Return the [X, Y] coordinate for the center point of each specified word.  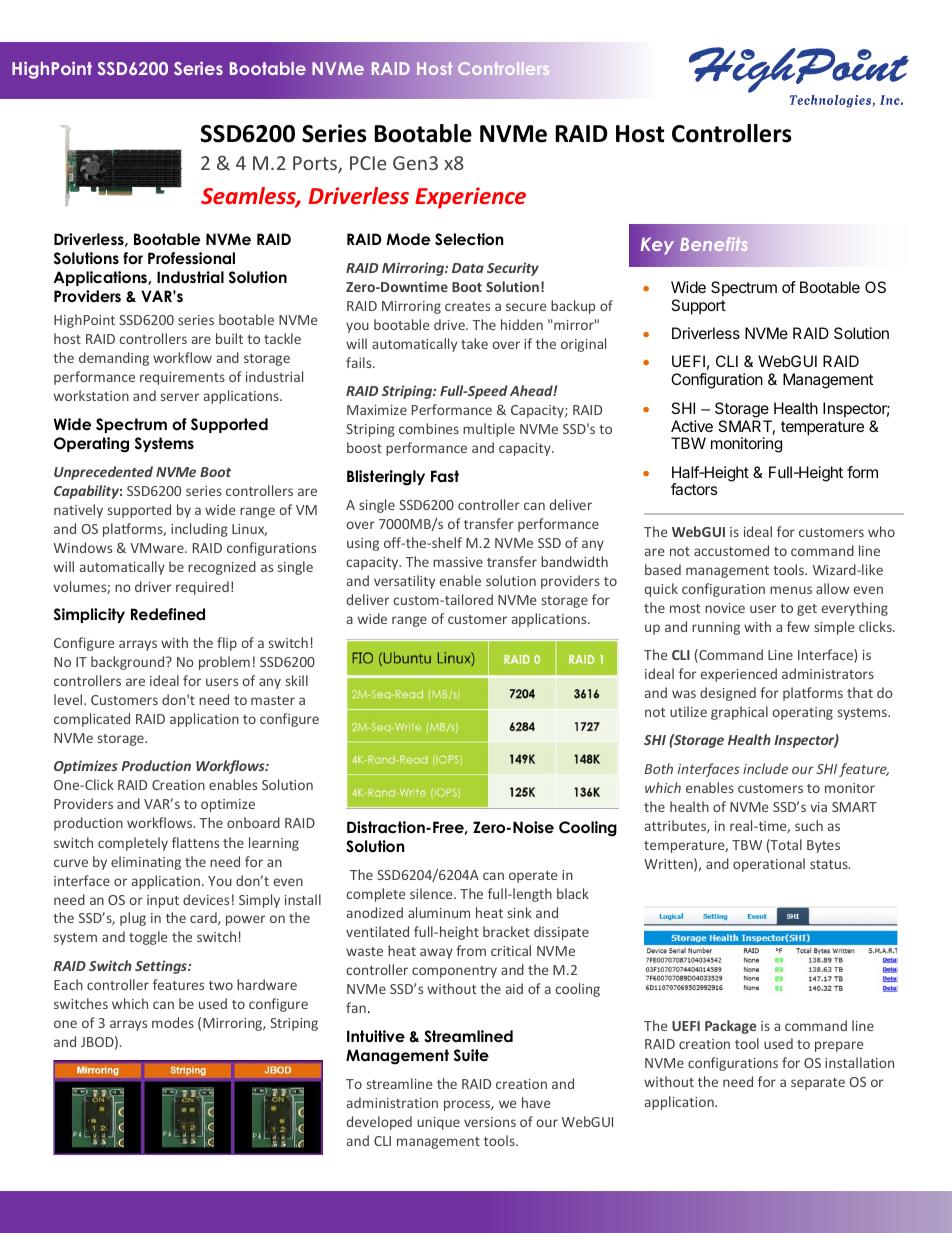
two [221, 985]
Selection [469, 239]
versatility [404, 582]
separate [818, 1084]
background [129, 663]
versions [490, 1122]
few [798, 626]
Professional [191, 258]
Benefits [714, 244]
